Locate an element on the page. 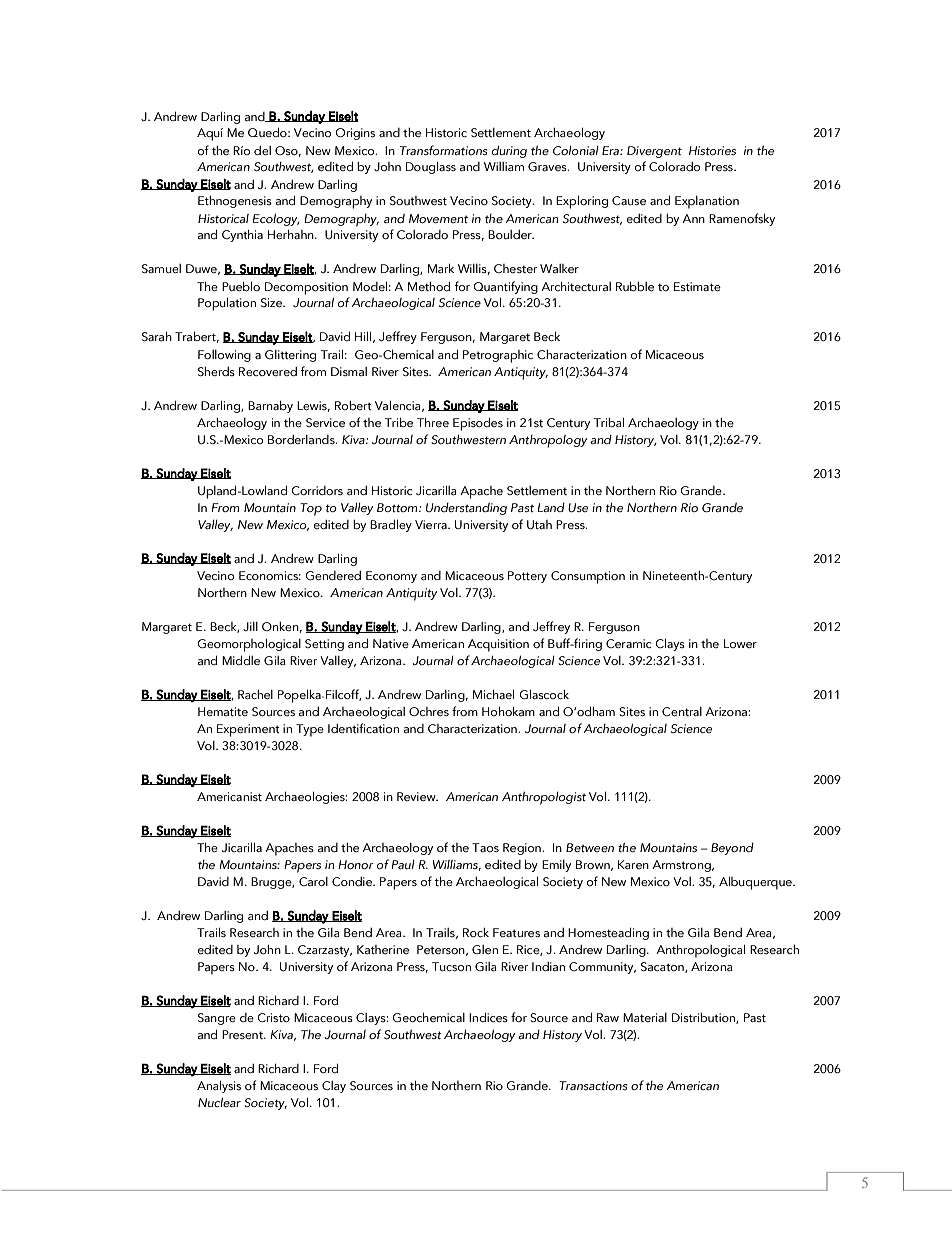 This document has height=1233, width=952. Analysis is located at coordinates (219, 1087).
